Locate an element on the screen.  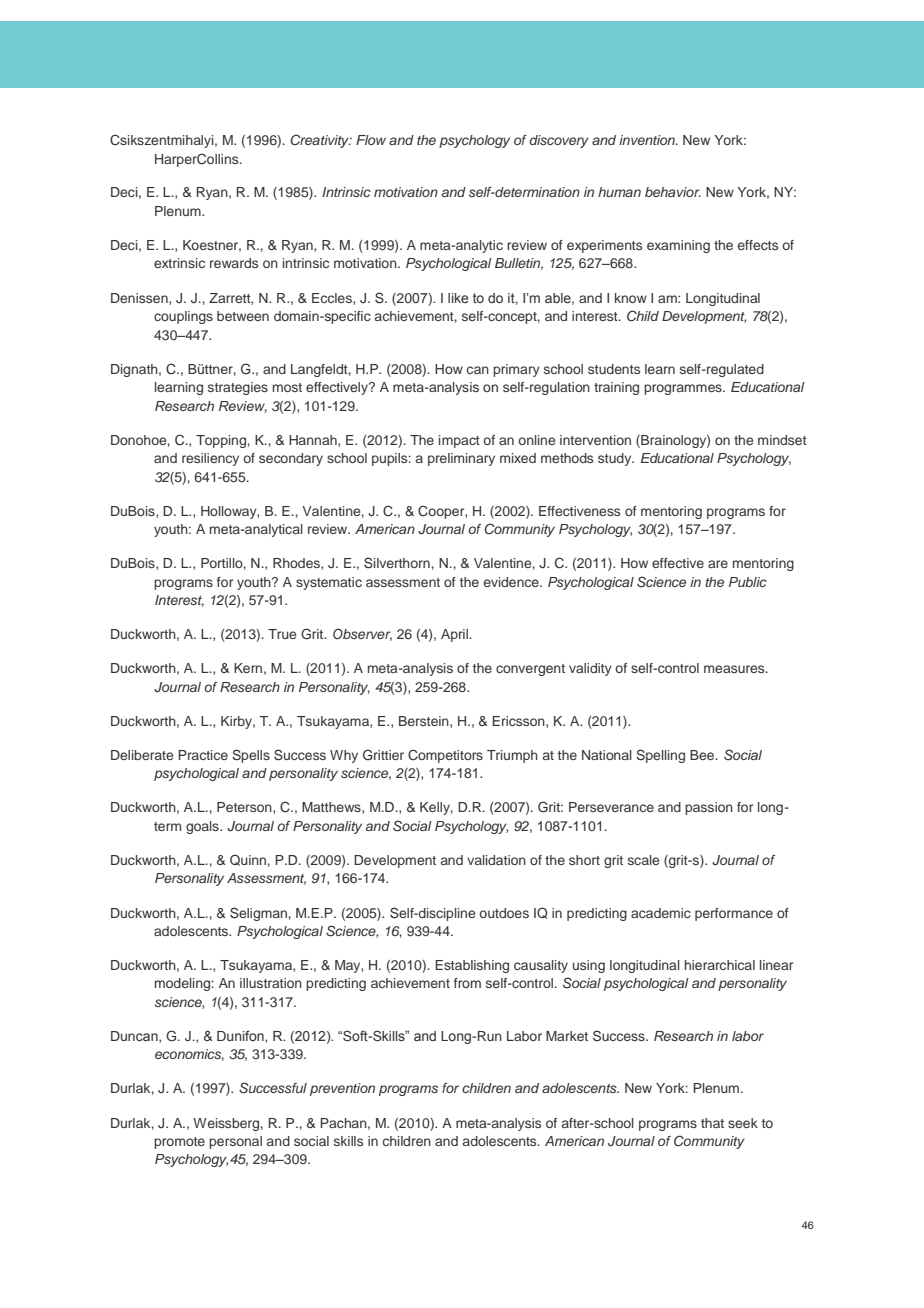
True is located at coordinates (282, 634).
